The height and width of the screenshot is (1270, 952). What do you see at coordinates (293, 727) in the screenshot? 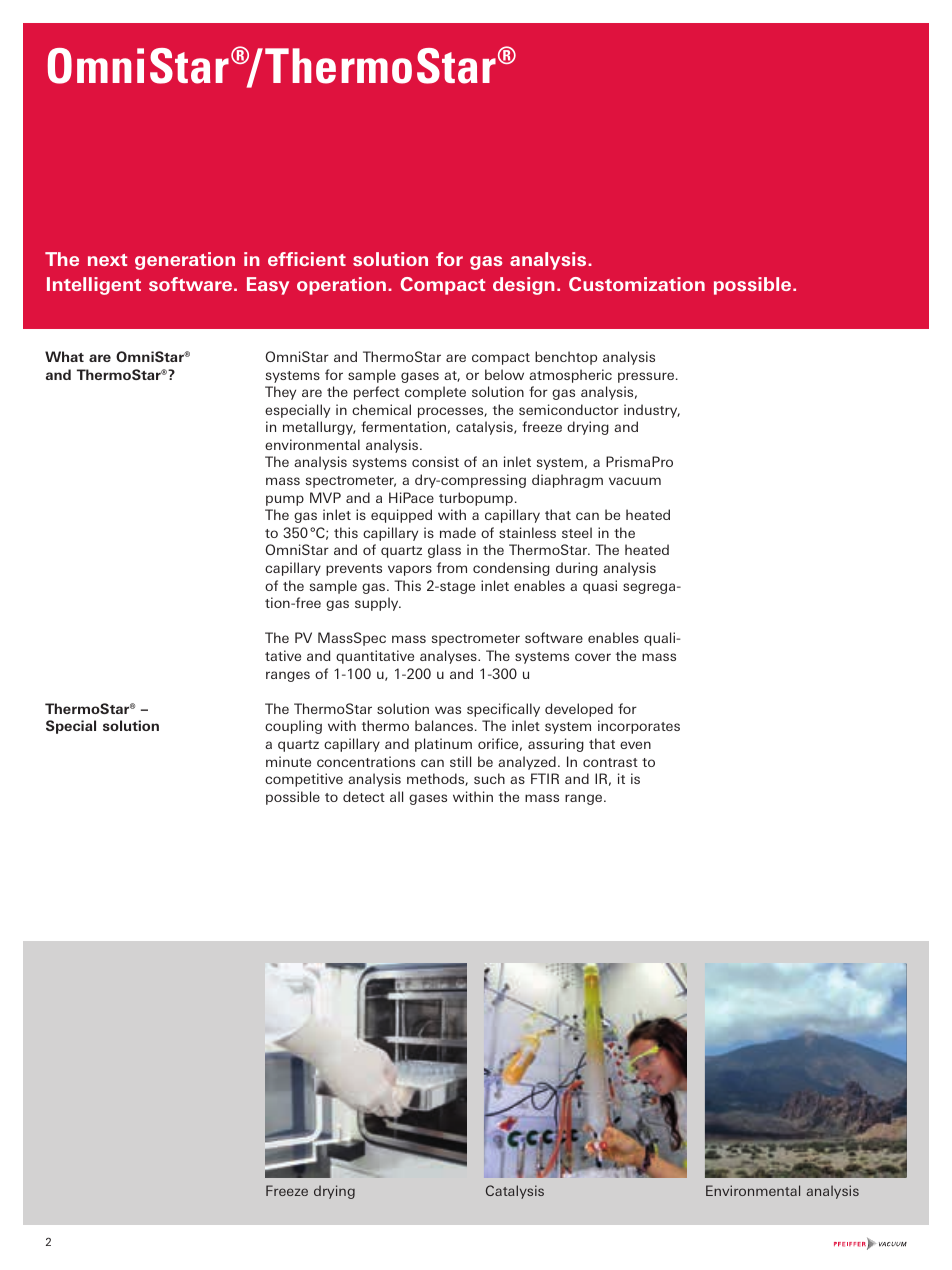
I see `coupling` at bounding box center [293, 727].
